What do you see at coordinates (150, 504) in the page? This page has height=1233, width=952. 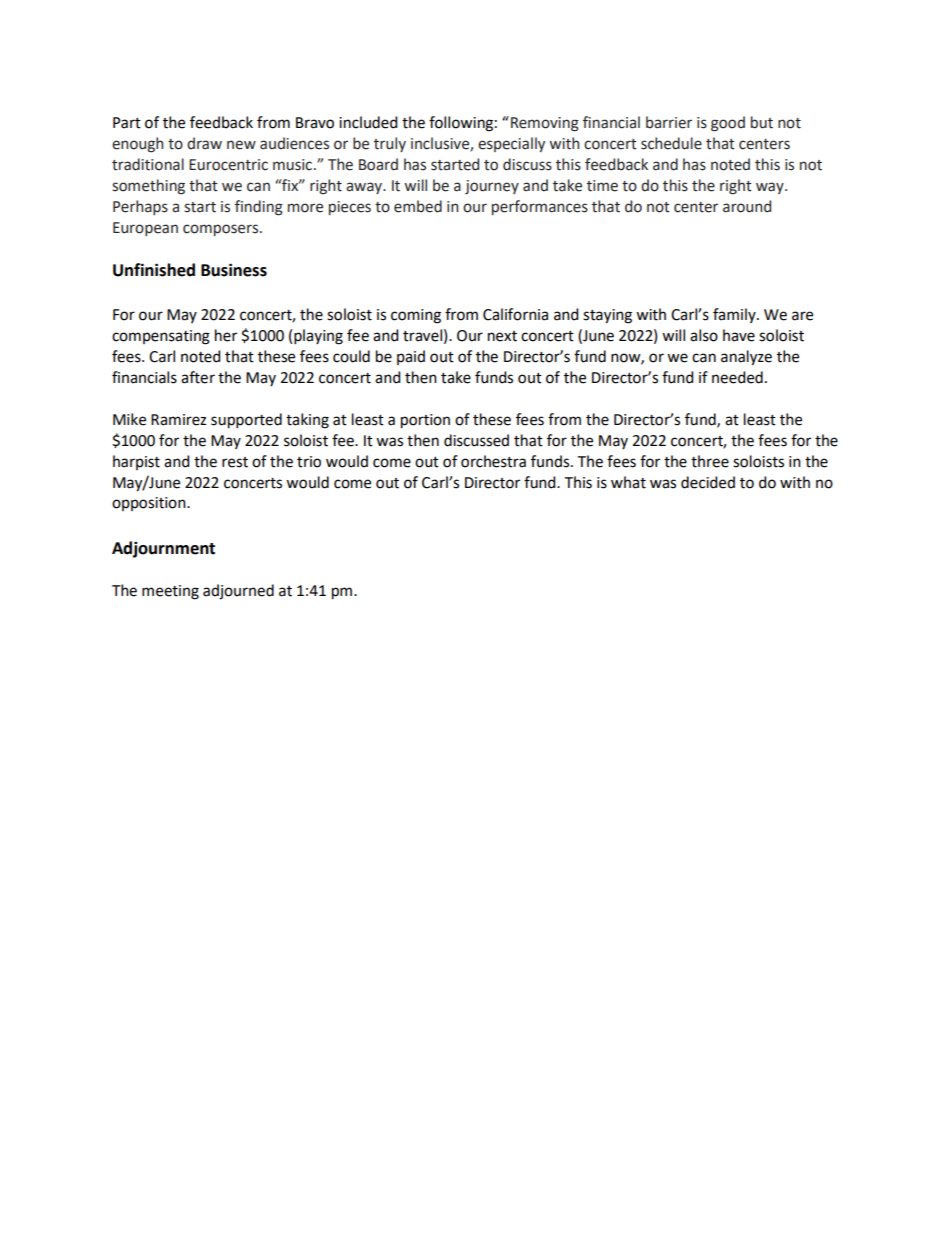 I see `opposition` at bounding box center [150, 504].
